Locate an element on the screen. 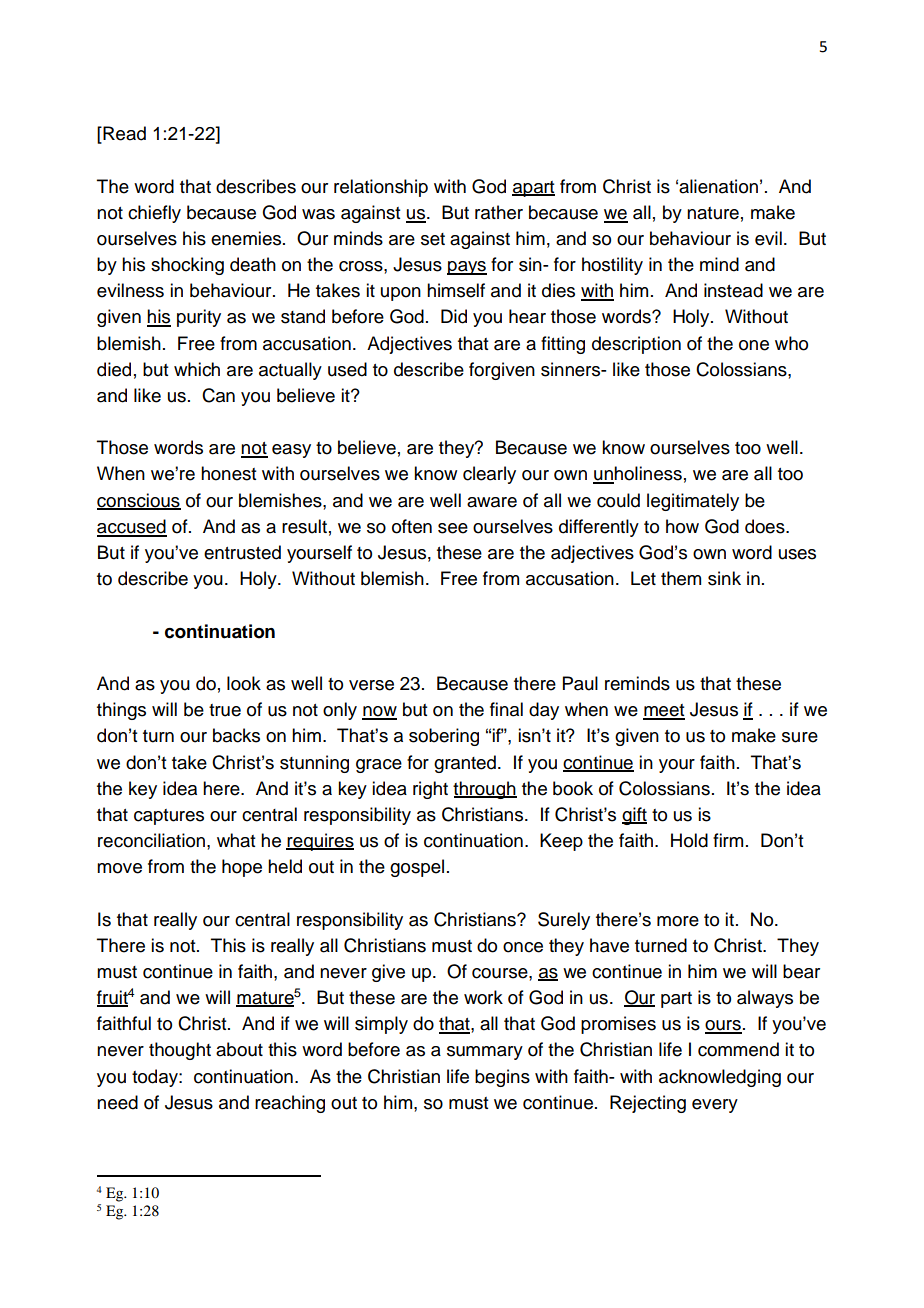  thought is located at coordinates (180, 1051).
